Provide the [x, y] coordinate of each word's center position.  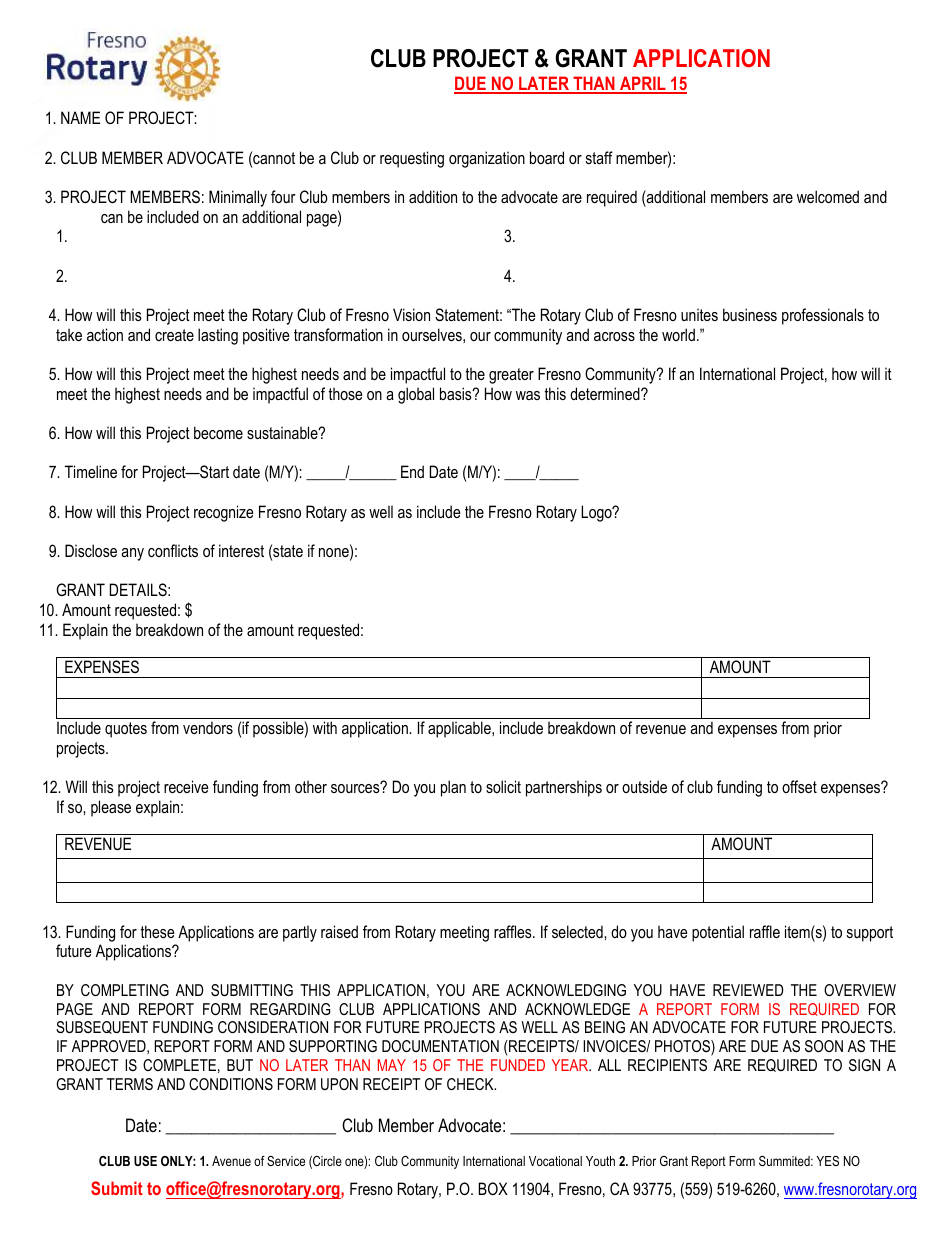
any [132, 554]
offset [799, 786]
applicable [460, 729]
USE [145, 1161]
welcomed [828, 196]
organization [487, 159]
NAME [80, 117]
